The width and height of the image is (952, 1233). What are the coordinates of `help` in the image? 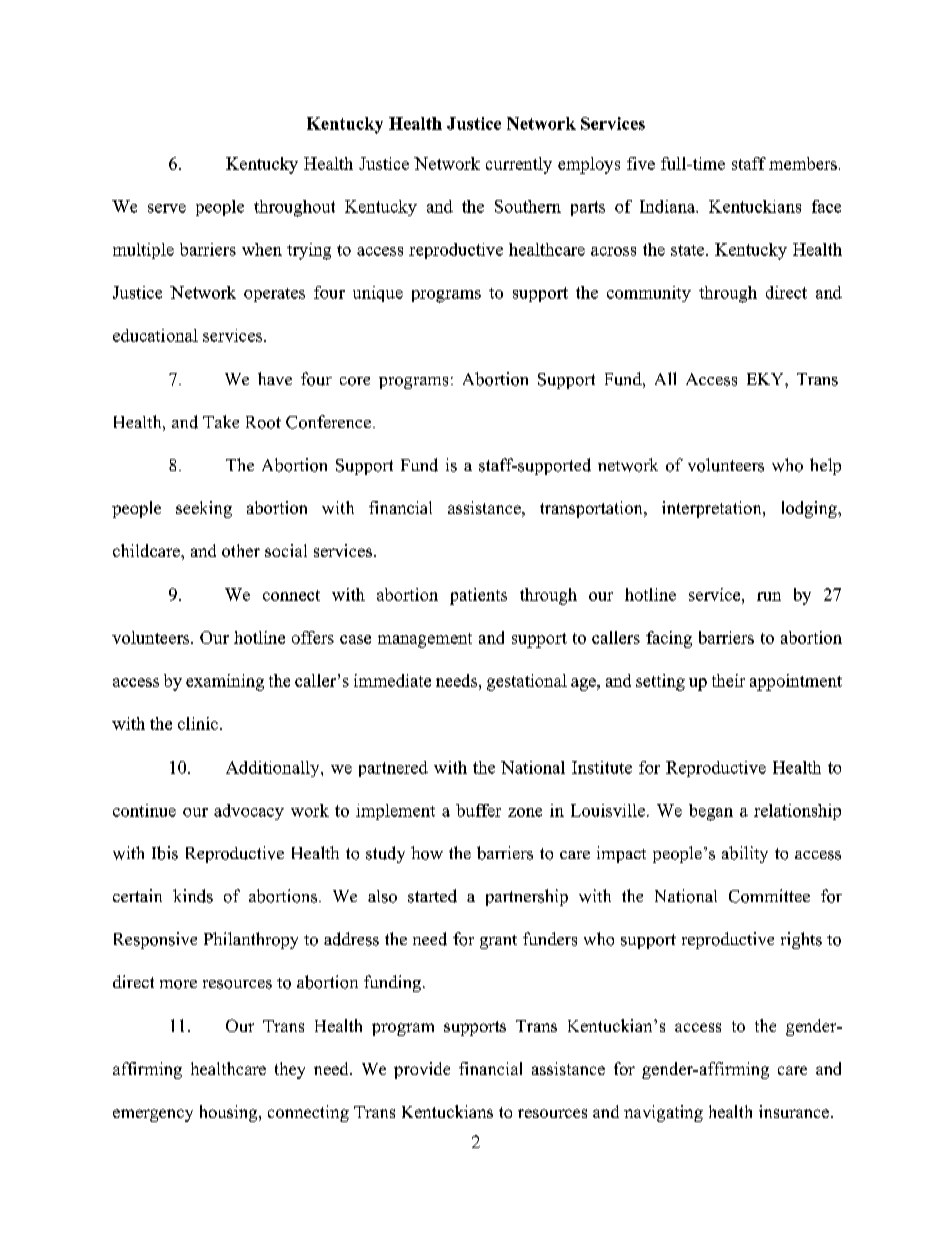 It's located at (825, 466).
